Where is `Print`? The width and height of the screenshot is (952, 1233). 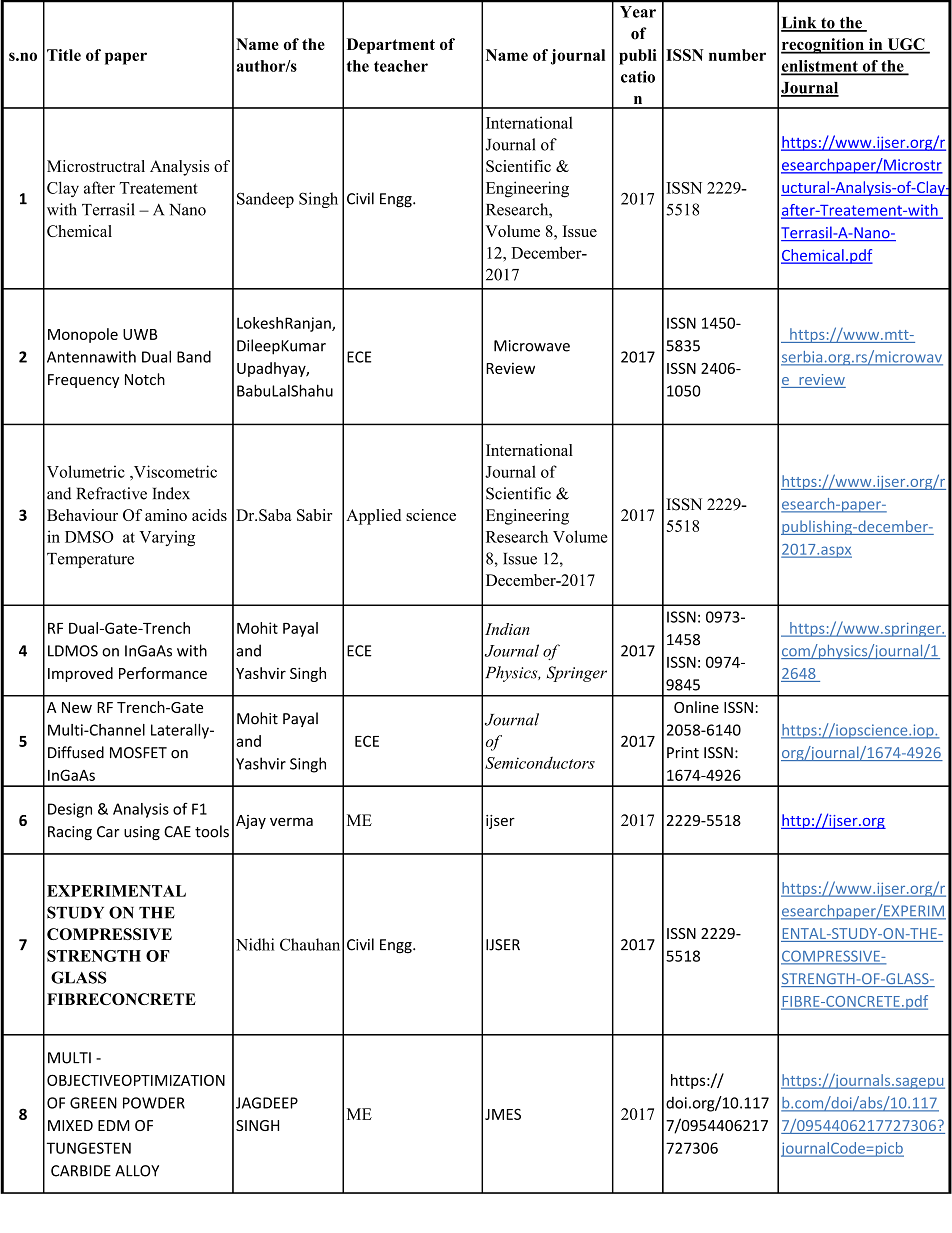
Print is located at coordinates (683, 753).
